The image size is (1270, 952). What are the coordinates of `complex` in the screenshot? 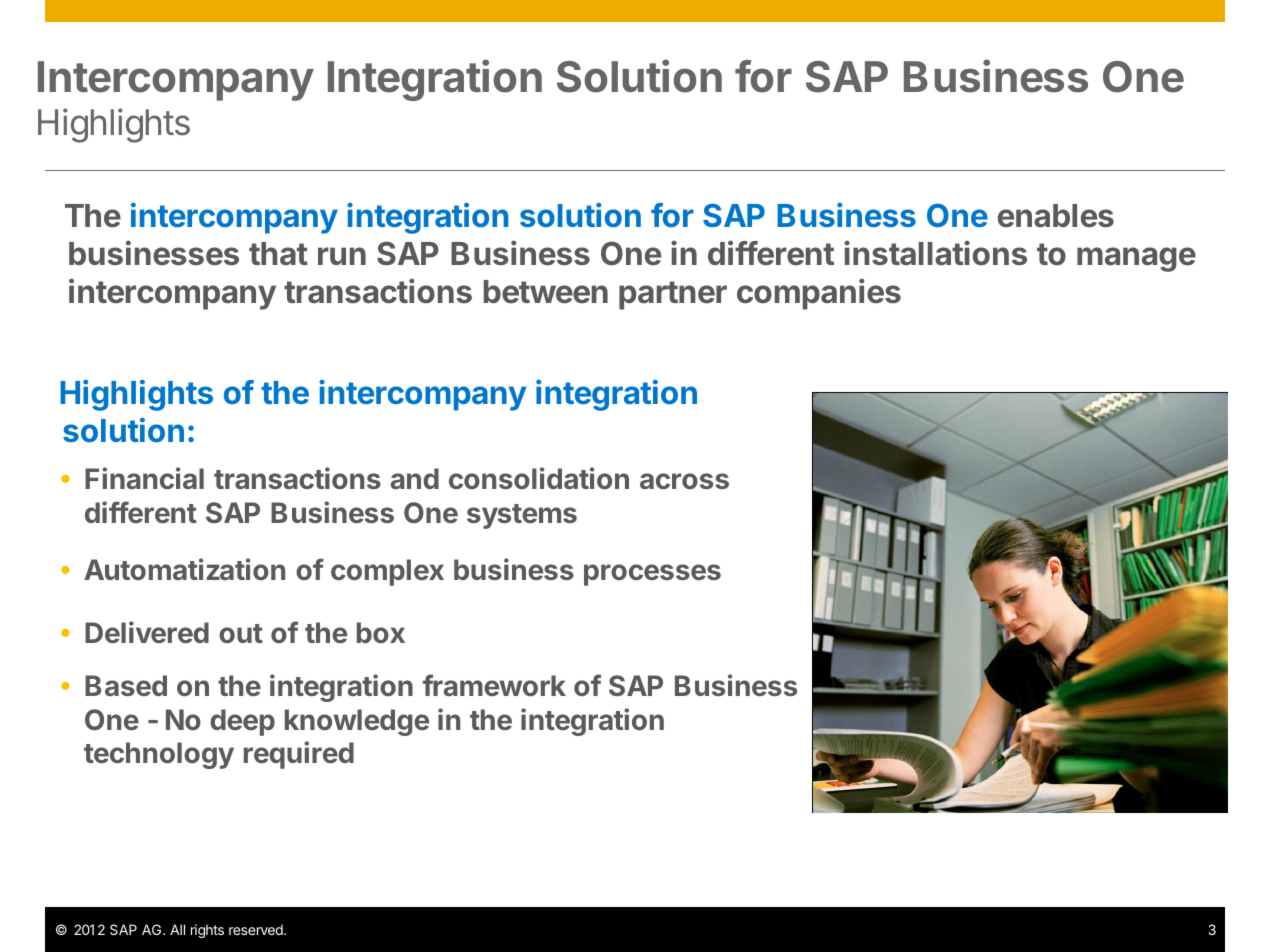 It's located at (387, 572).
